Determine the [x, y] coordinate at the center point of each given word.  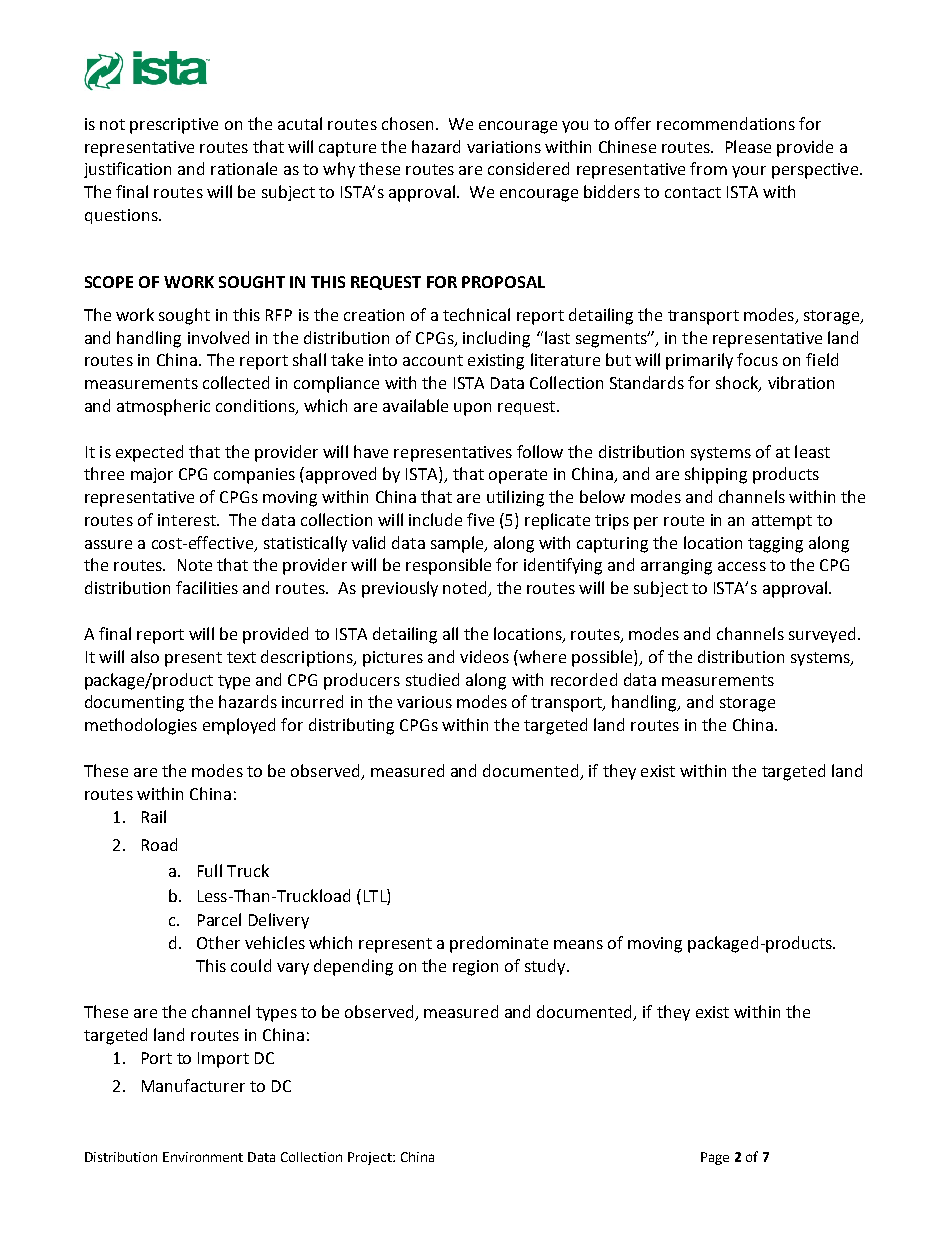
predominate [499, 944]
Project [371, 1158]
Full [210, 870]
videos [484, 656]
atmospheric [163, 407]
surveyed [822, 635]
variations [504, 147]
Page [715, 1158]
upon [472, 409]
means [578, 944]
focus [757, 359]
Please [748, 146]
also [145, 656]
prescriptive [174, 126]
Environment [203, 1157]
